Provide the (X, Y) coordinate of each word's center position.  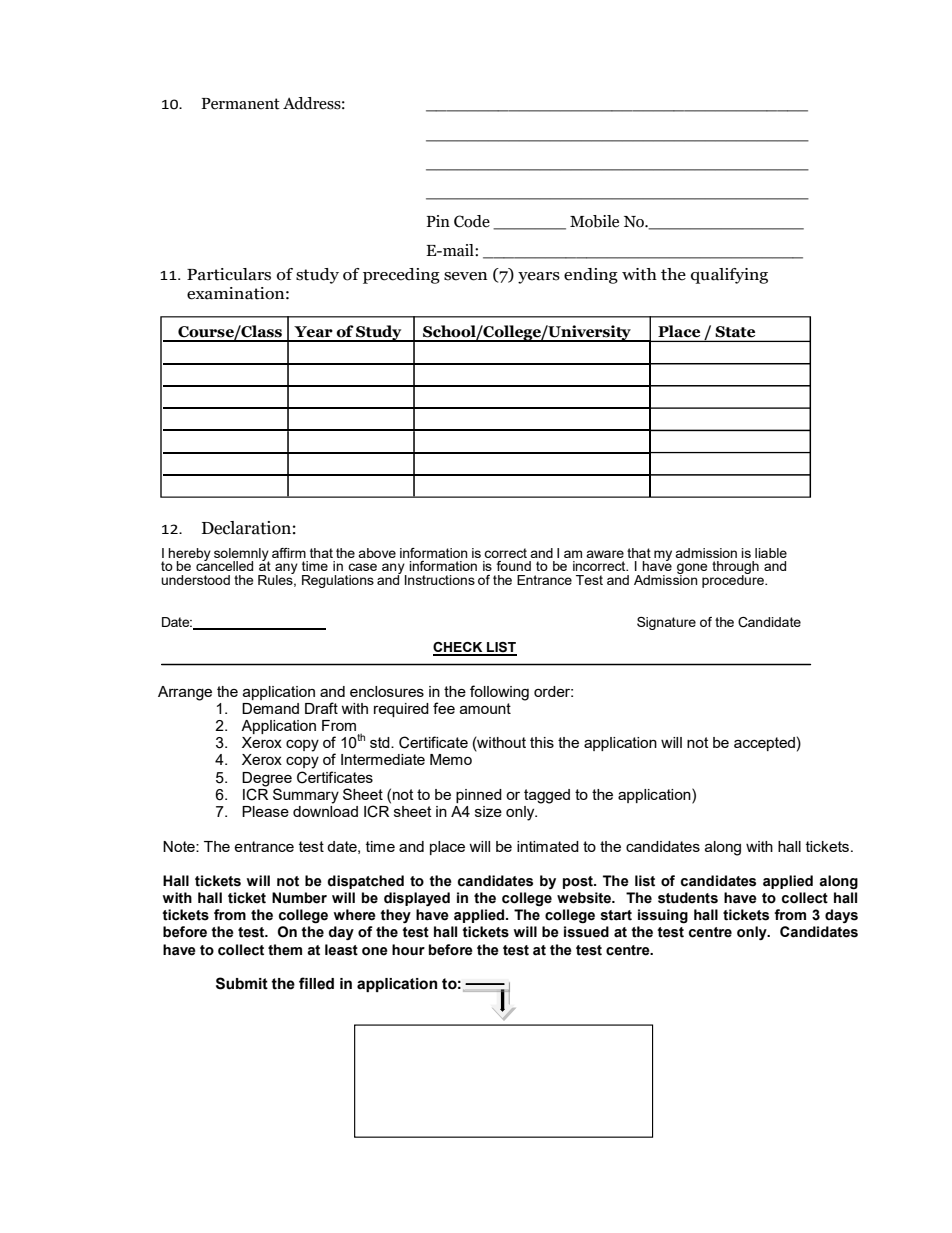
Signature (666, 623)
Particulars (229, 274)
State (735, 331)
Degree (267, 779)
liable (771, 553)
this (542, 742)
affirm (289, 553)
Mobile (594, 221)
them (285, 950)
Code (472, 221)
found (514, 566)
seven (466, 276)
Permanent (241, 104)
